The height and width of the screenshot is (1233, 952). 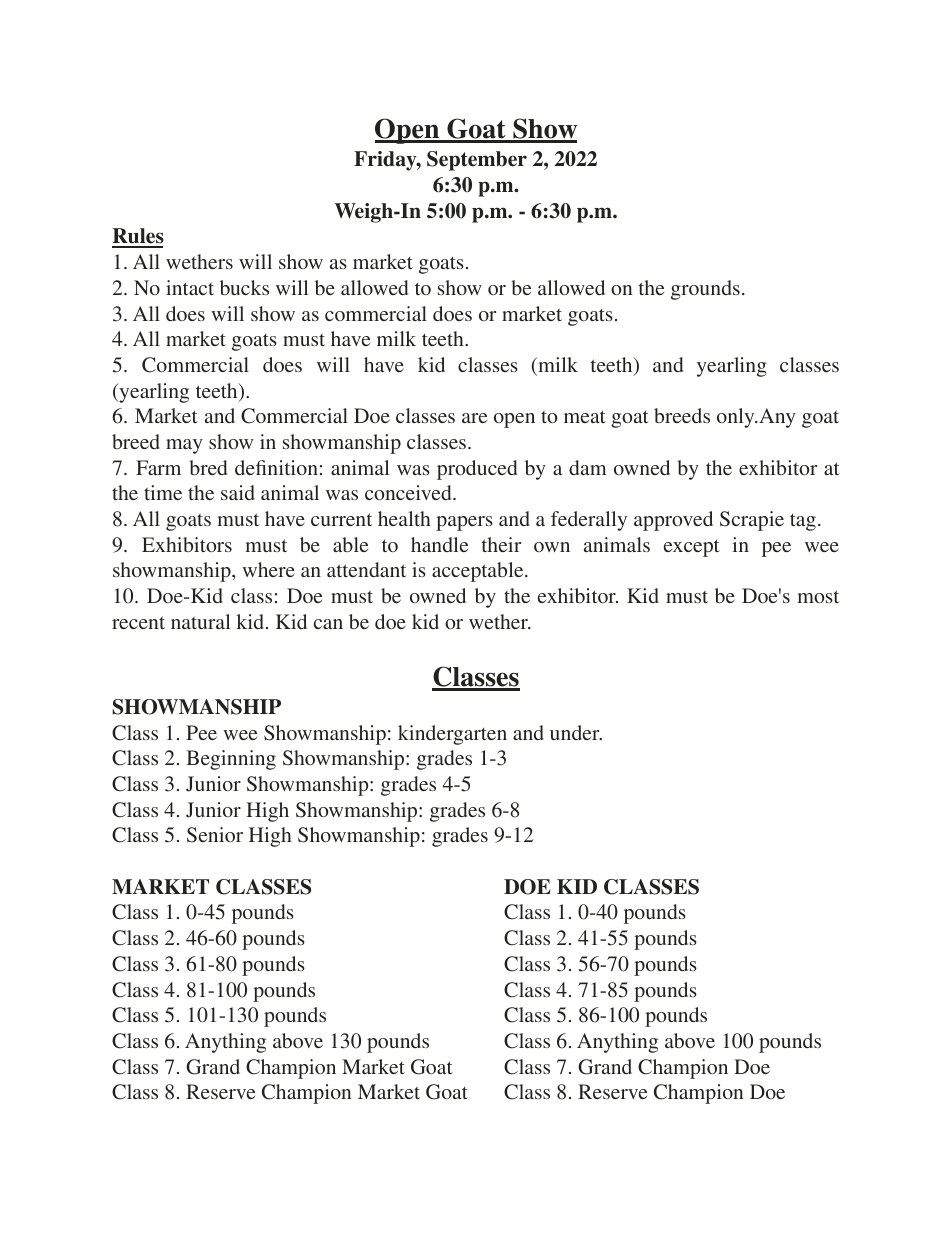 What do you see at coordinates (705, 290) in the screenshot?
I see `grounds` at bounding box center [705, 290].
